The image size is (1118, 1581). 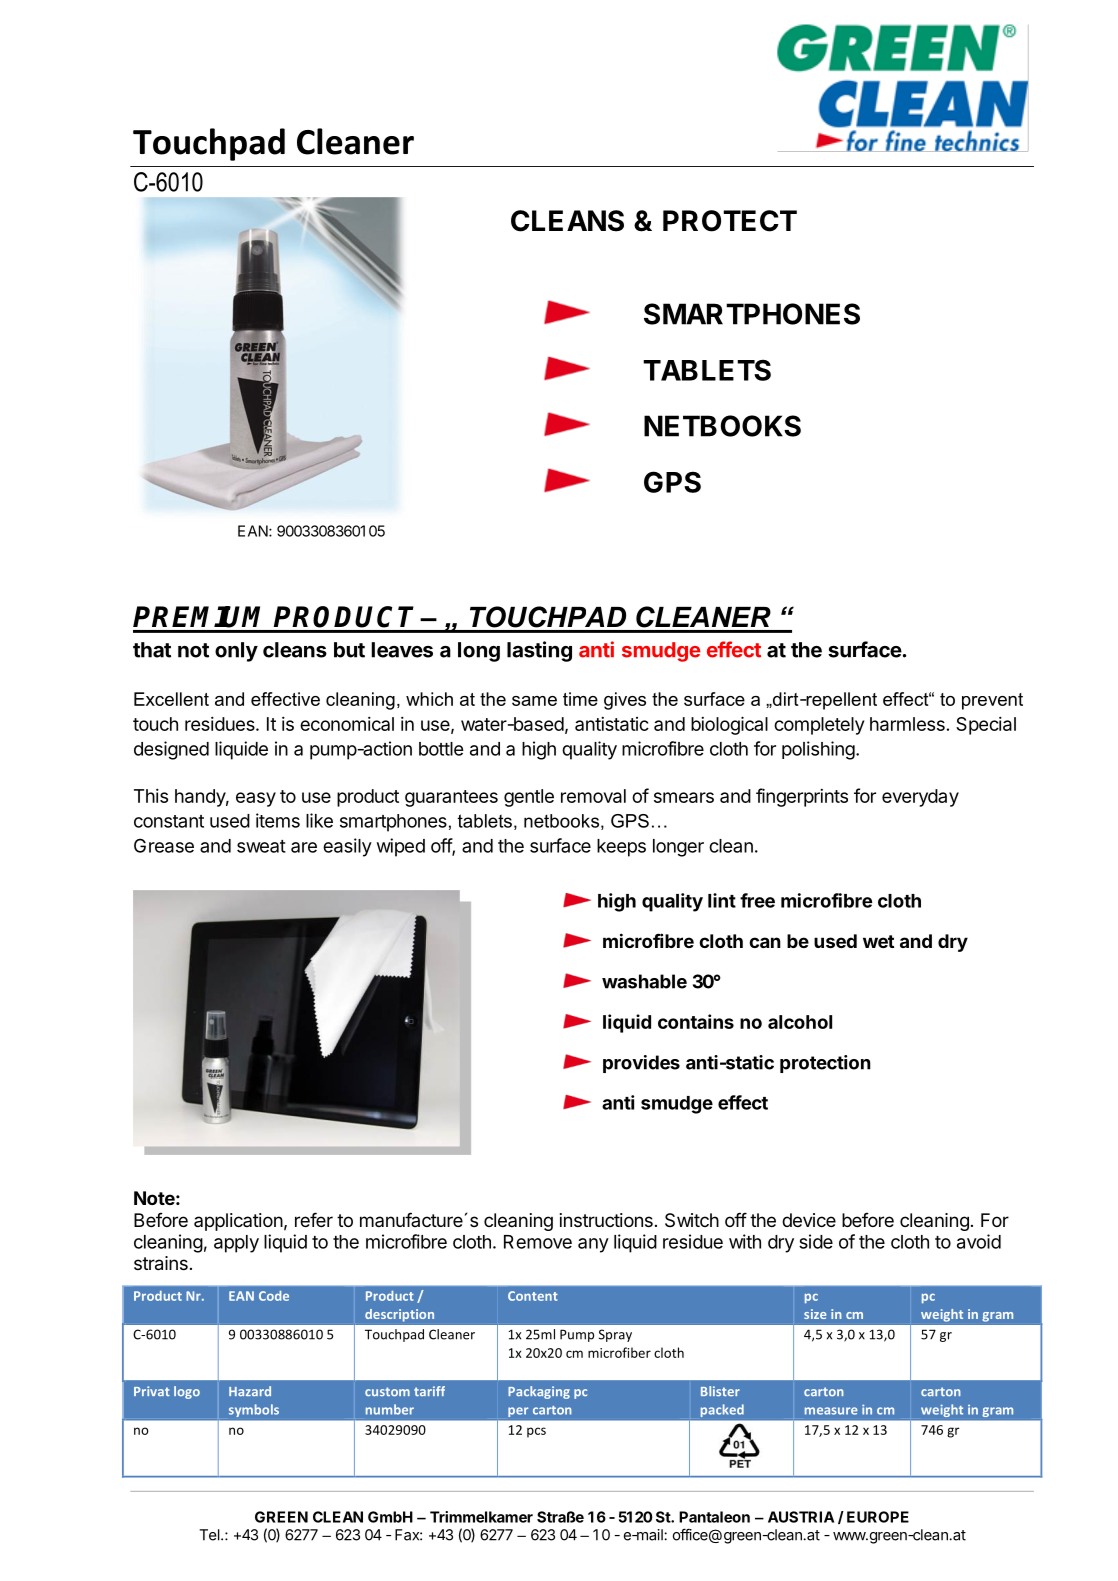 What do you see at coordinates (580, 699) in the screenshot?
I see `time` at bounding box center [580, 699].
